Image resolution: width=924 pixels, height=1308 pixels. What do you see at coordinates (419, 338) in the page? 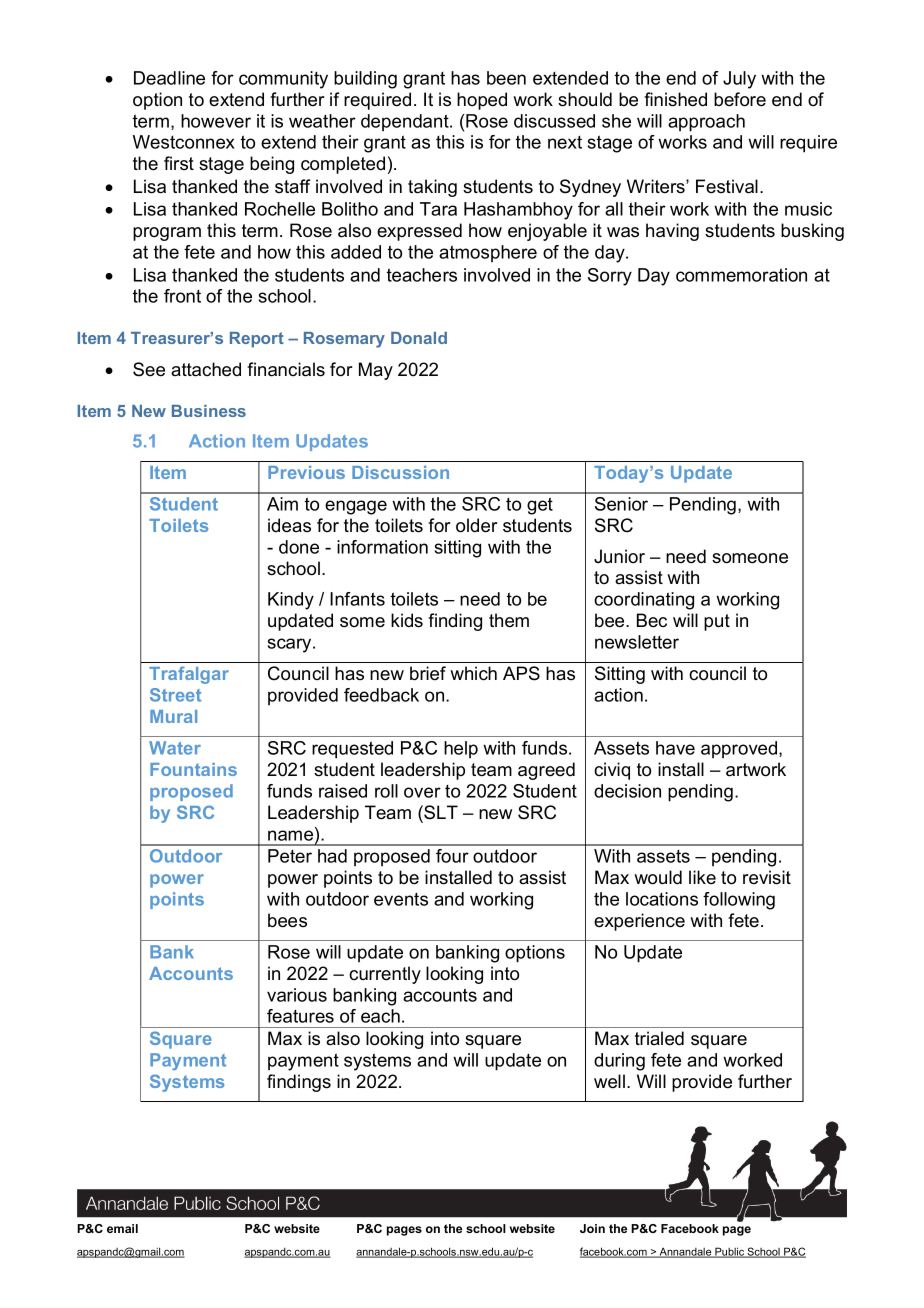
I see `Donald` at bounding box center [419, 338].
